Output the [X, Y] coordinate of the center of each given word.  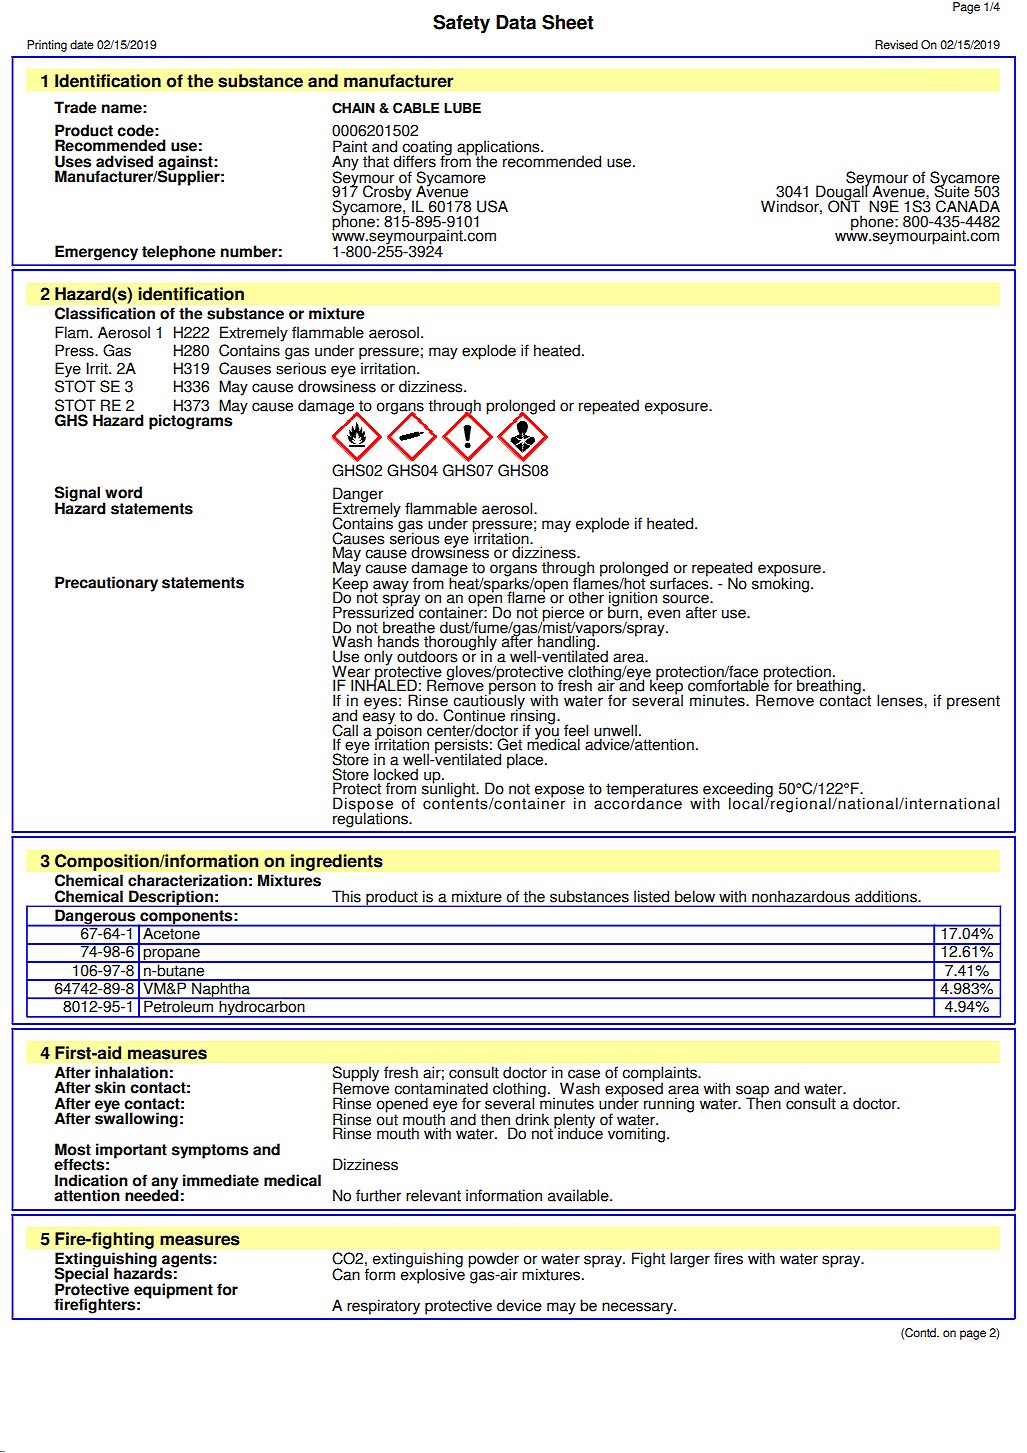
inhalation [131, 1072]
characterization [187, 880]
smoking [780, 584]
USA [492, 206]
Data [516, 22]
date [82, 45]
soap [752, 1092]
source [687, 599]
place [526, 761]
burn [623, 611]
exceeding [738, 791]
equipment [173, 1291]
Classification [105, 313]
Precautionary [106, 584]
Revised [896, 45]
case [584, 1074]
